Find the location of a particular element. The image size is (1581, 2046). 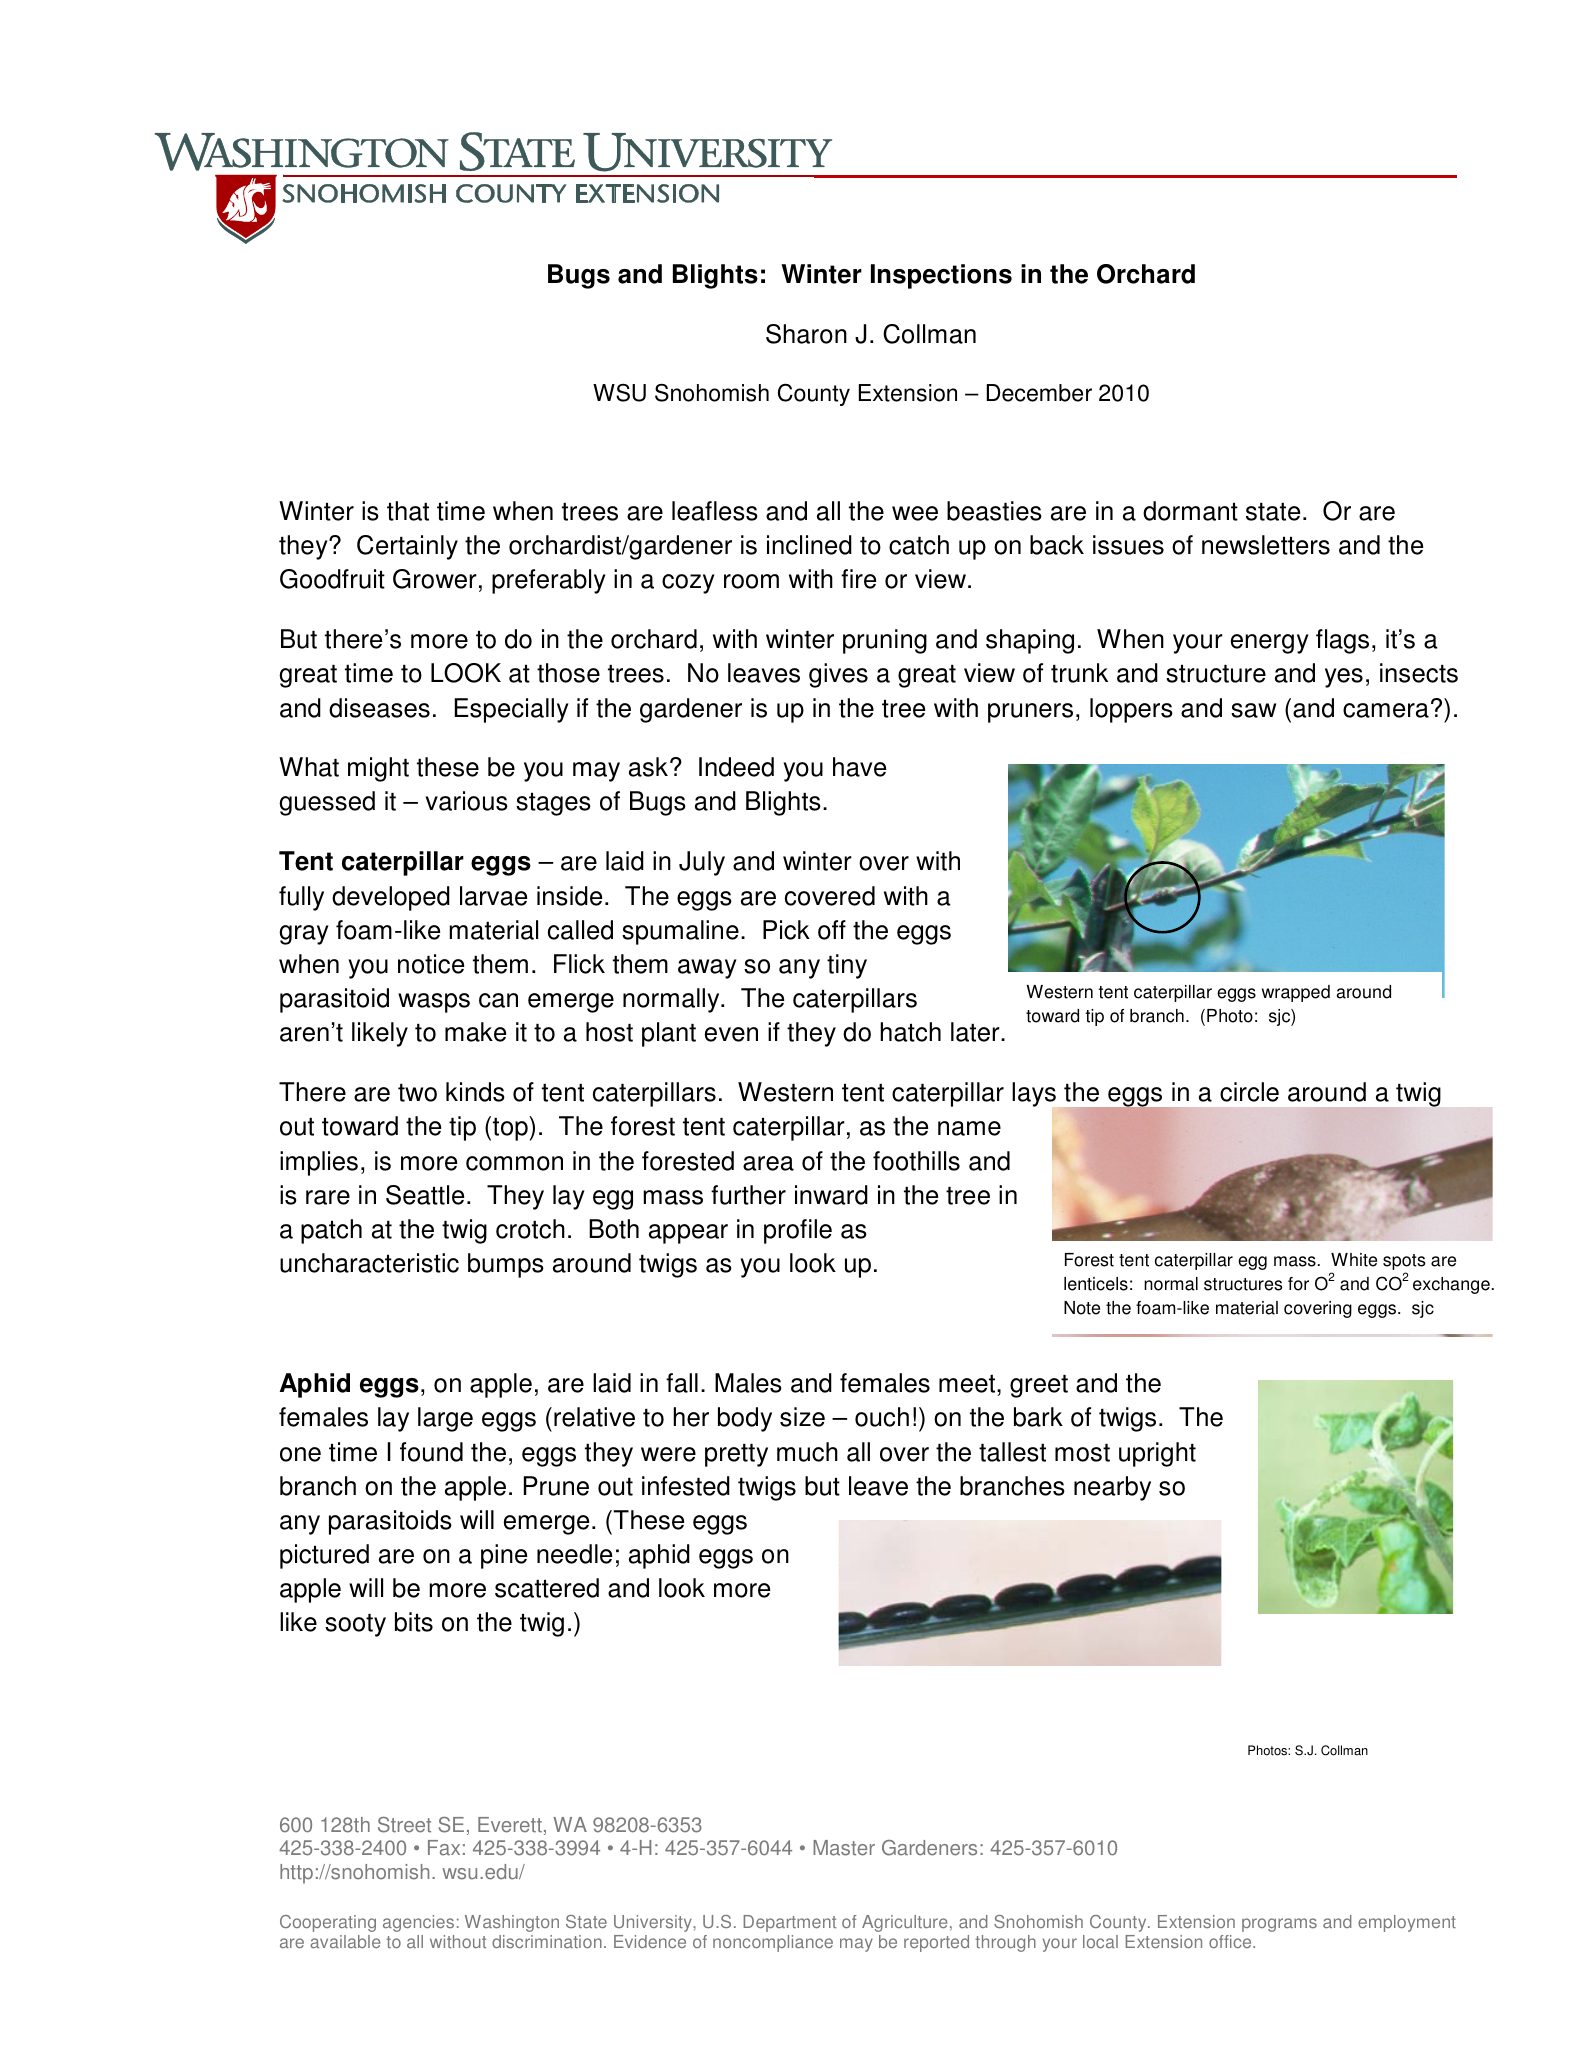

tiny is located at coordinates (847, 966).
